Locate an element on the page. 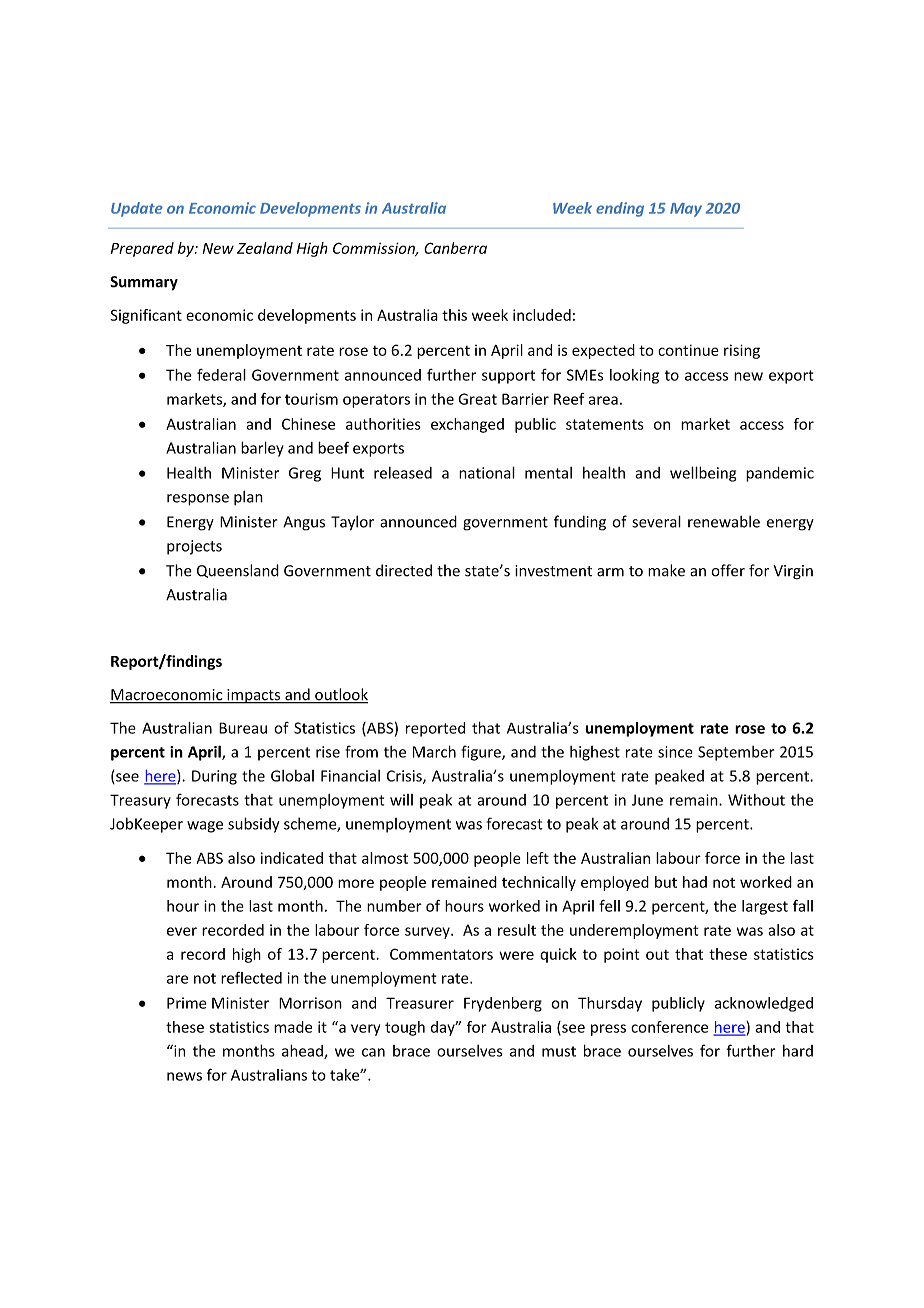  barley is located at coordinates (262, 449).
